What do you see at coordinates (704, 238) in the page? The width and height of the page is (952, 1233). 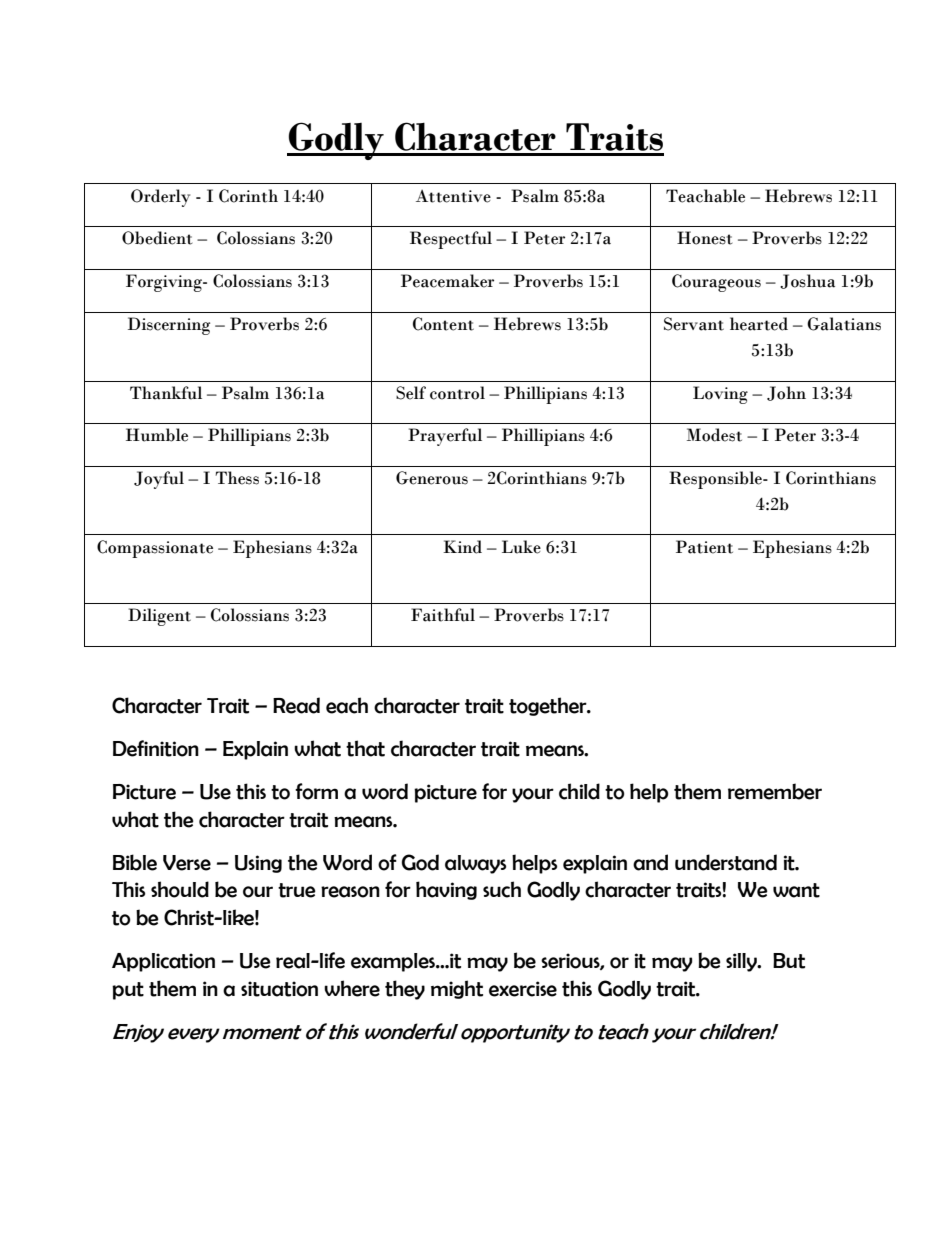 I see `Honest` at bounding box center [704, 238].
